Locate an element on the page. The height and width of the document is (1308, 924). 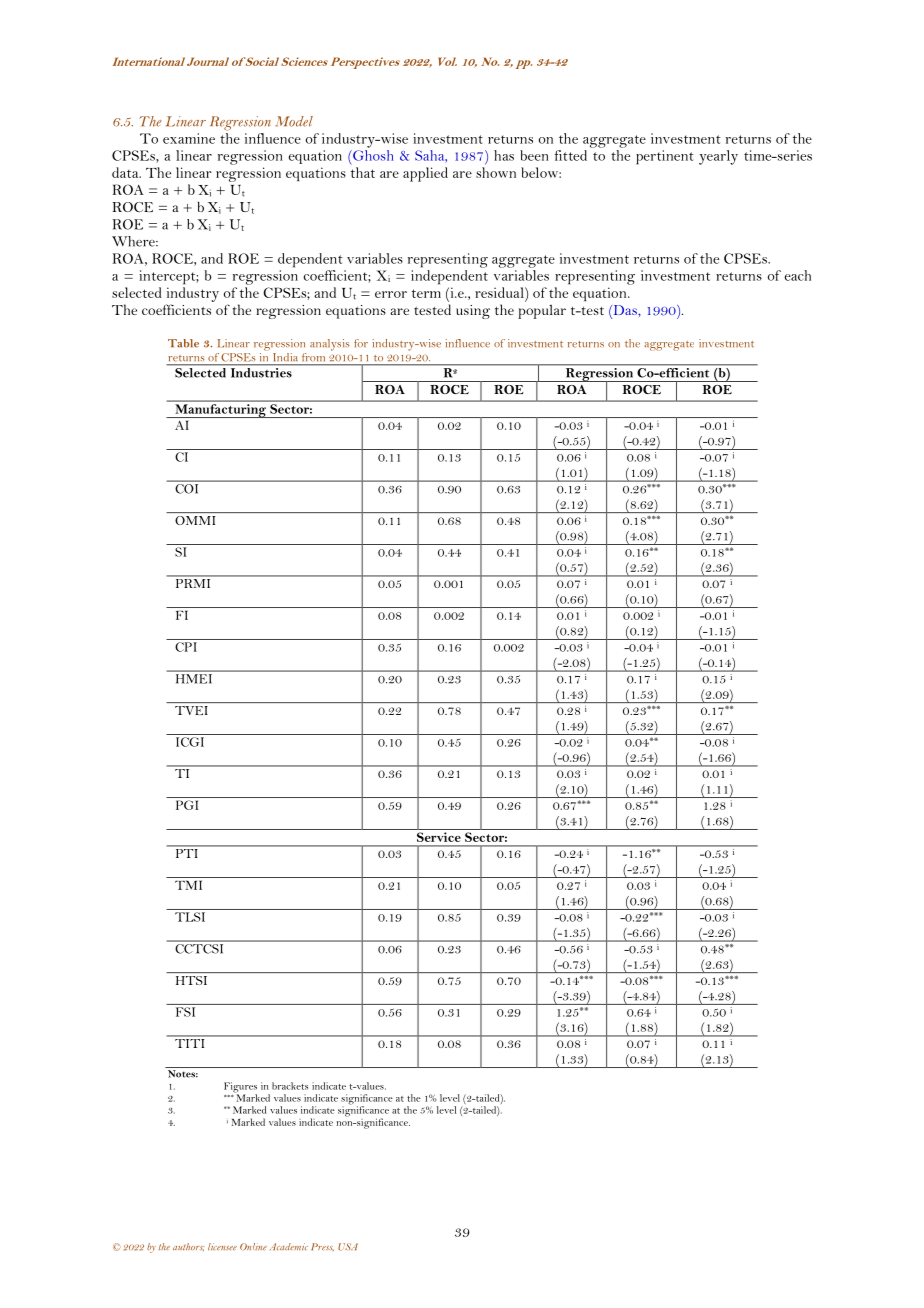
CPI is located at coordinates (186, 647).
